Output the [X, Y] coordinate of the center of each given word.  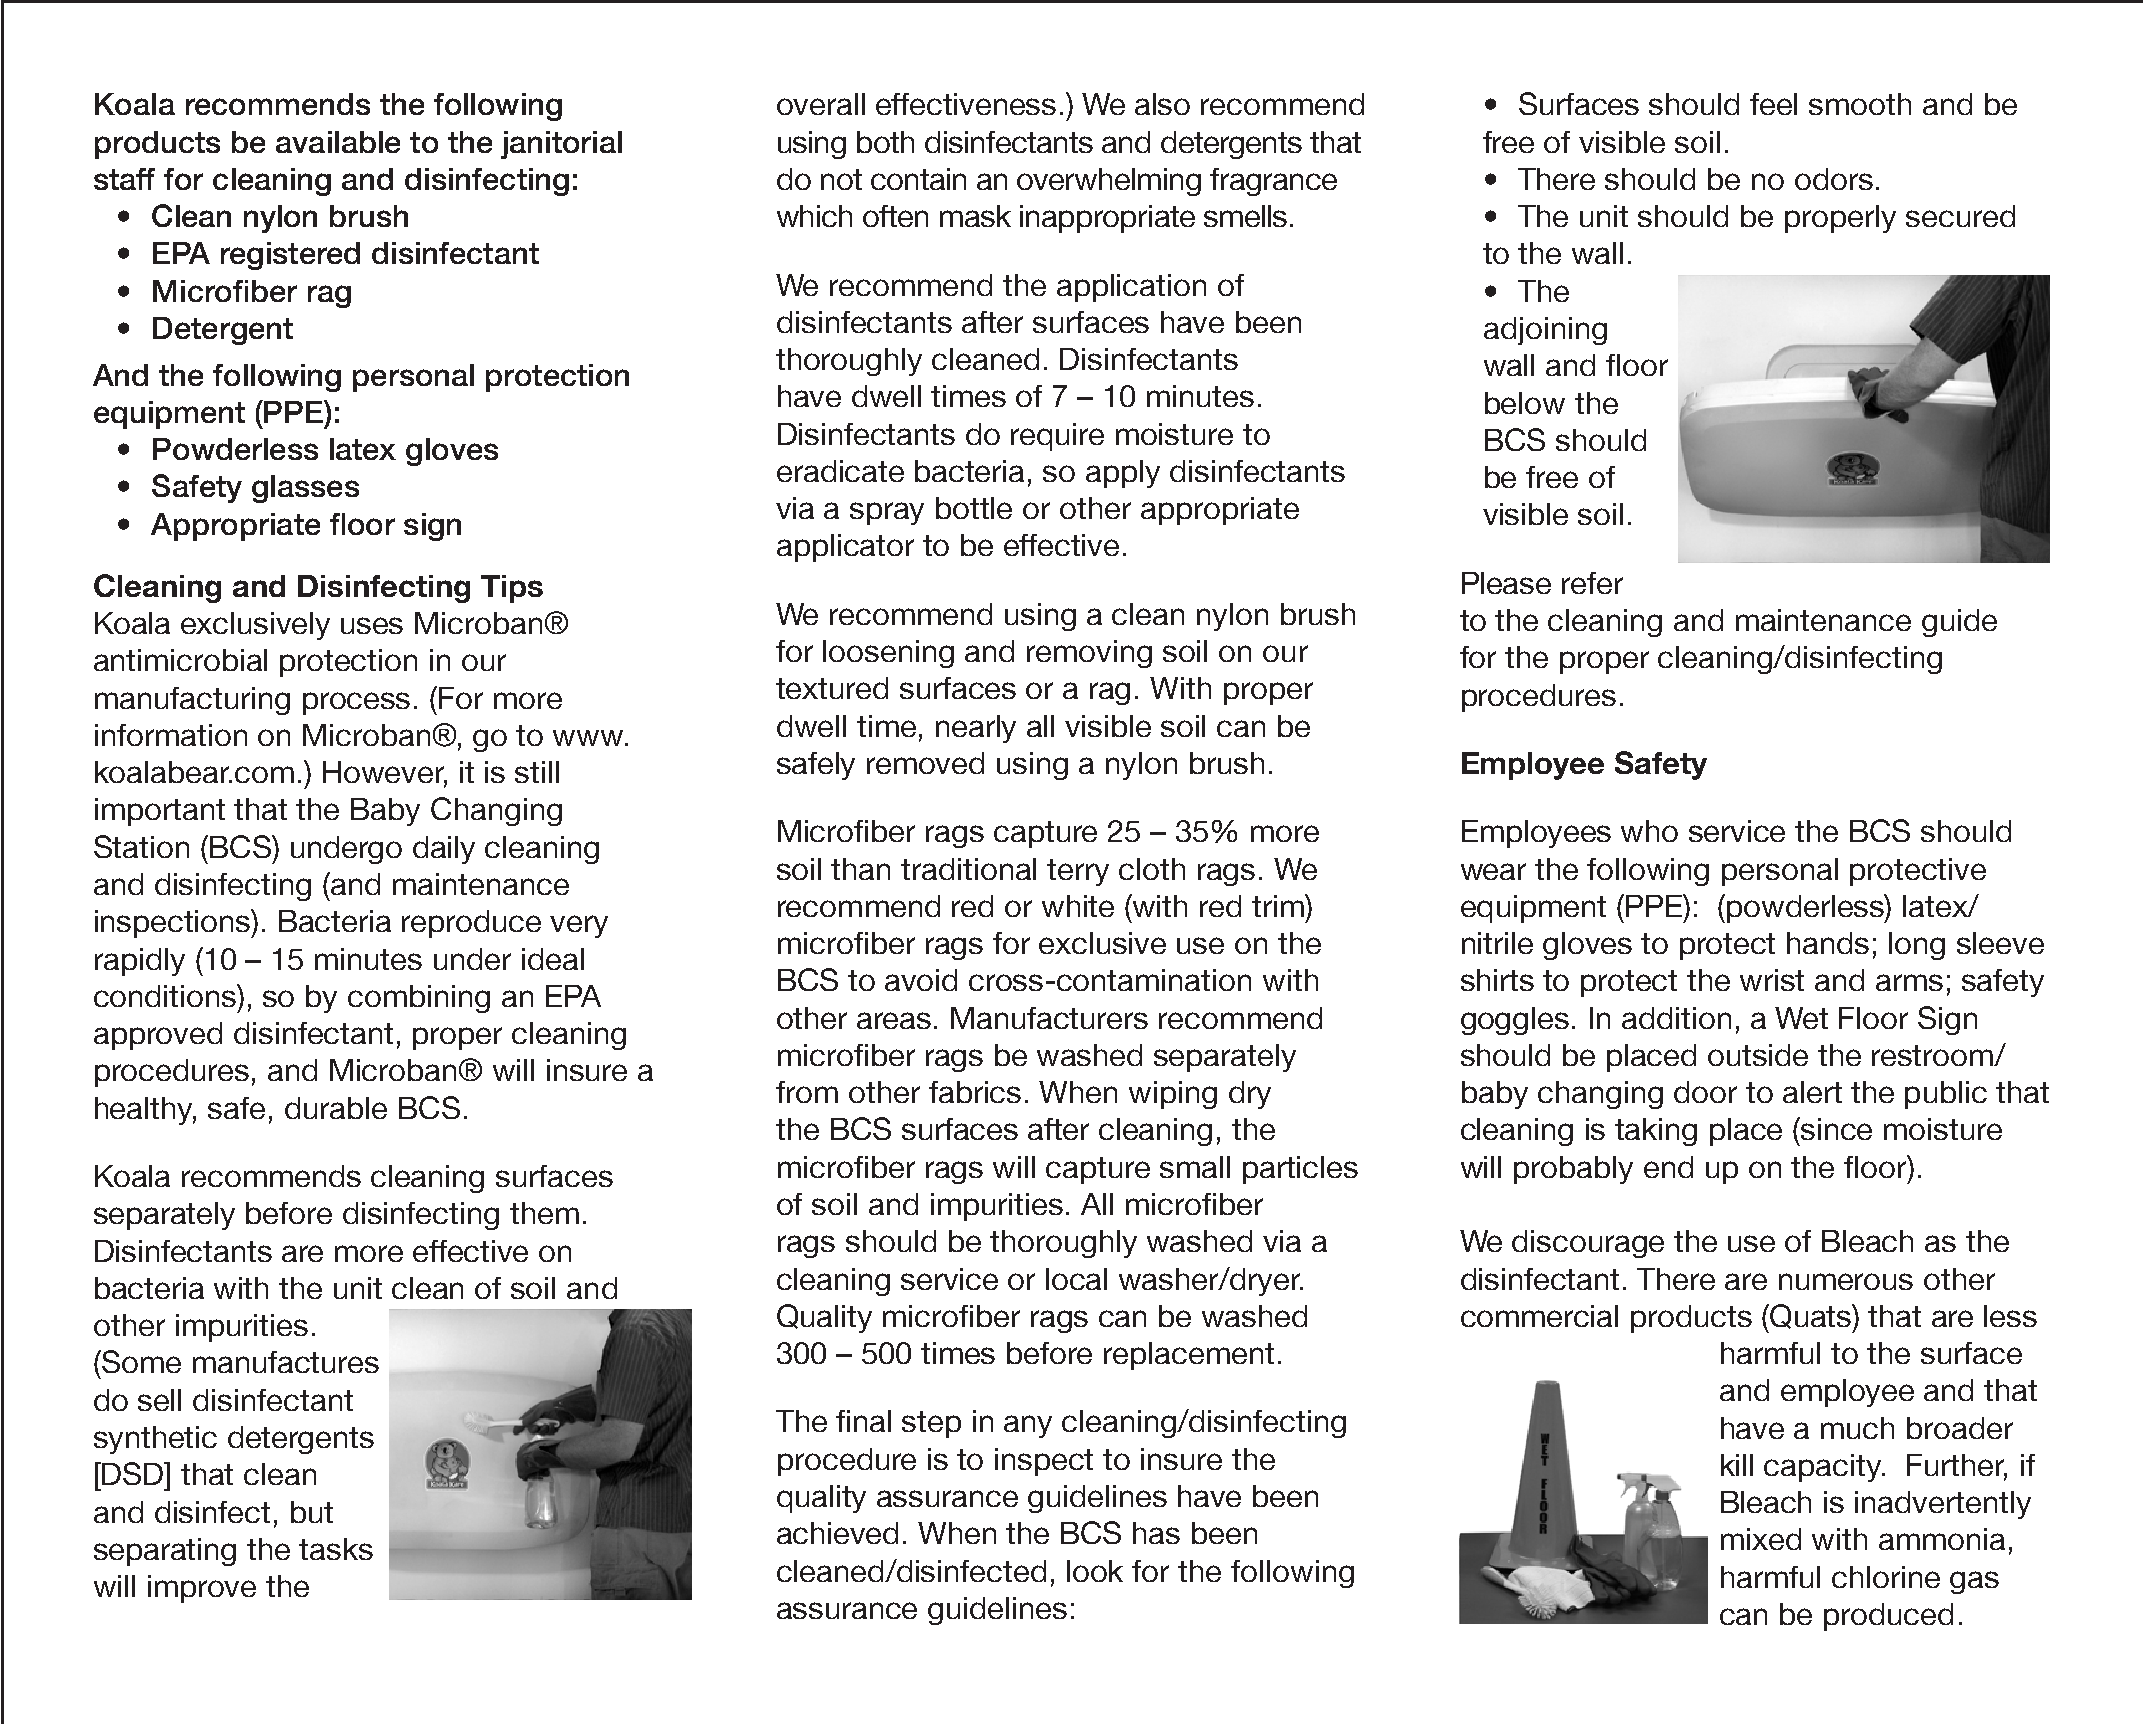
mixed [1761, 1539]
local [1076, 1279]
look [1095, 1571]
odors [1834, 179]
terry [1078, 872]
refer [1592, 583]
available [338, 142]
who [1649, 831]
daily [444, 850]
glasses [305, 489]
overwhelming [1109, 182]
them [544, 1213]
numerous [1846, 1281]
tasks [336, 1549]
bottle [974, 508]
